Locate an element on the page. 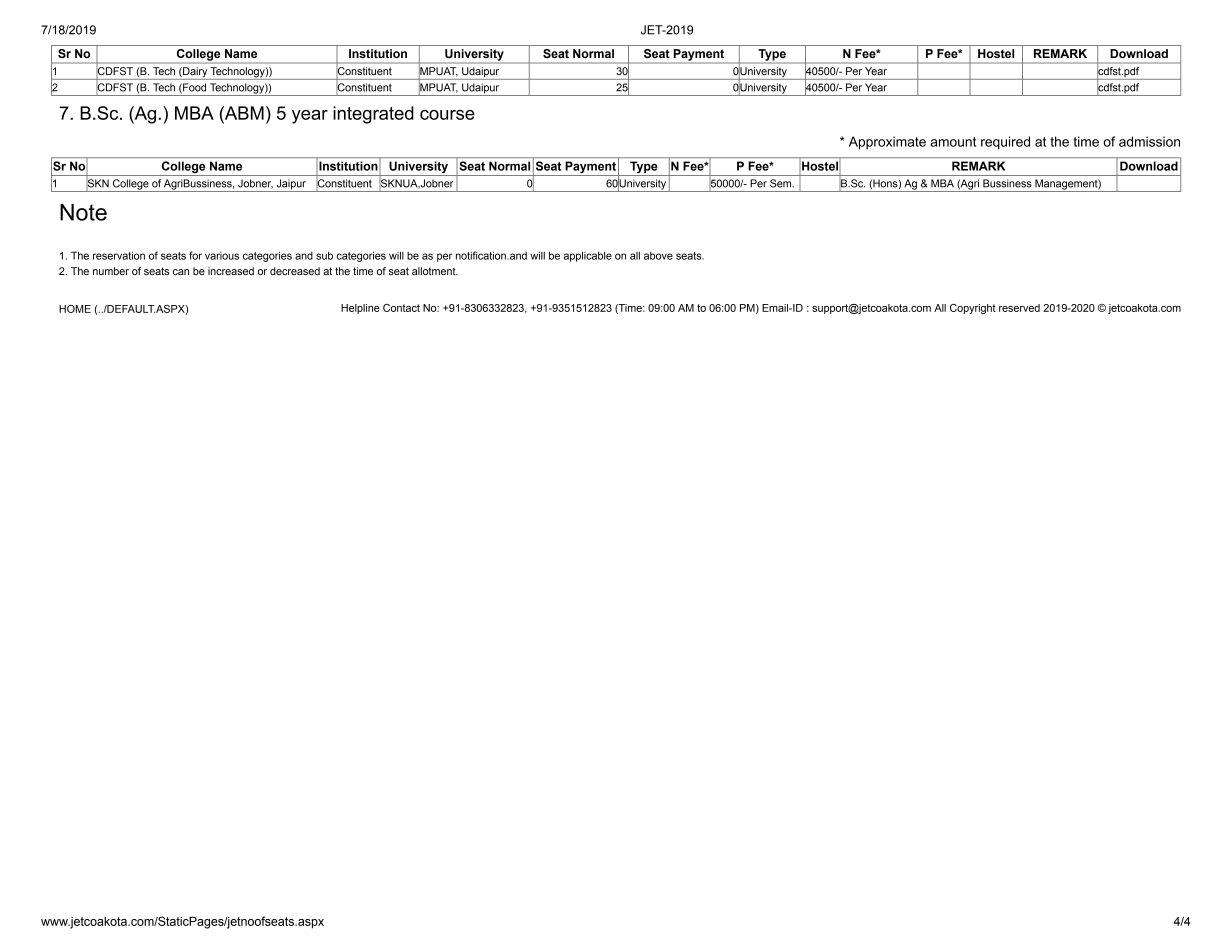  Approximate is located at coordinates (887, 143).
